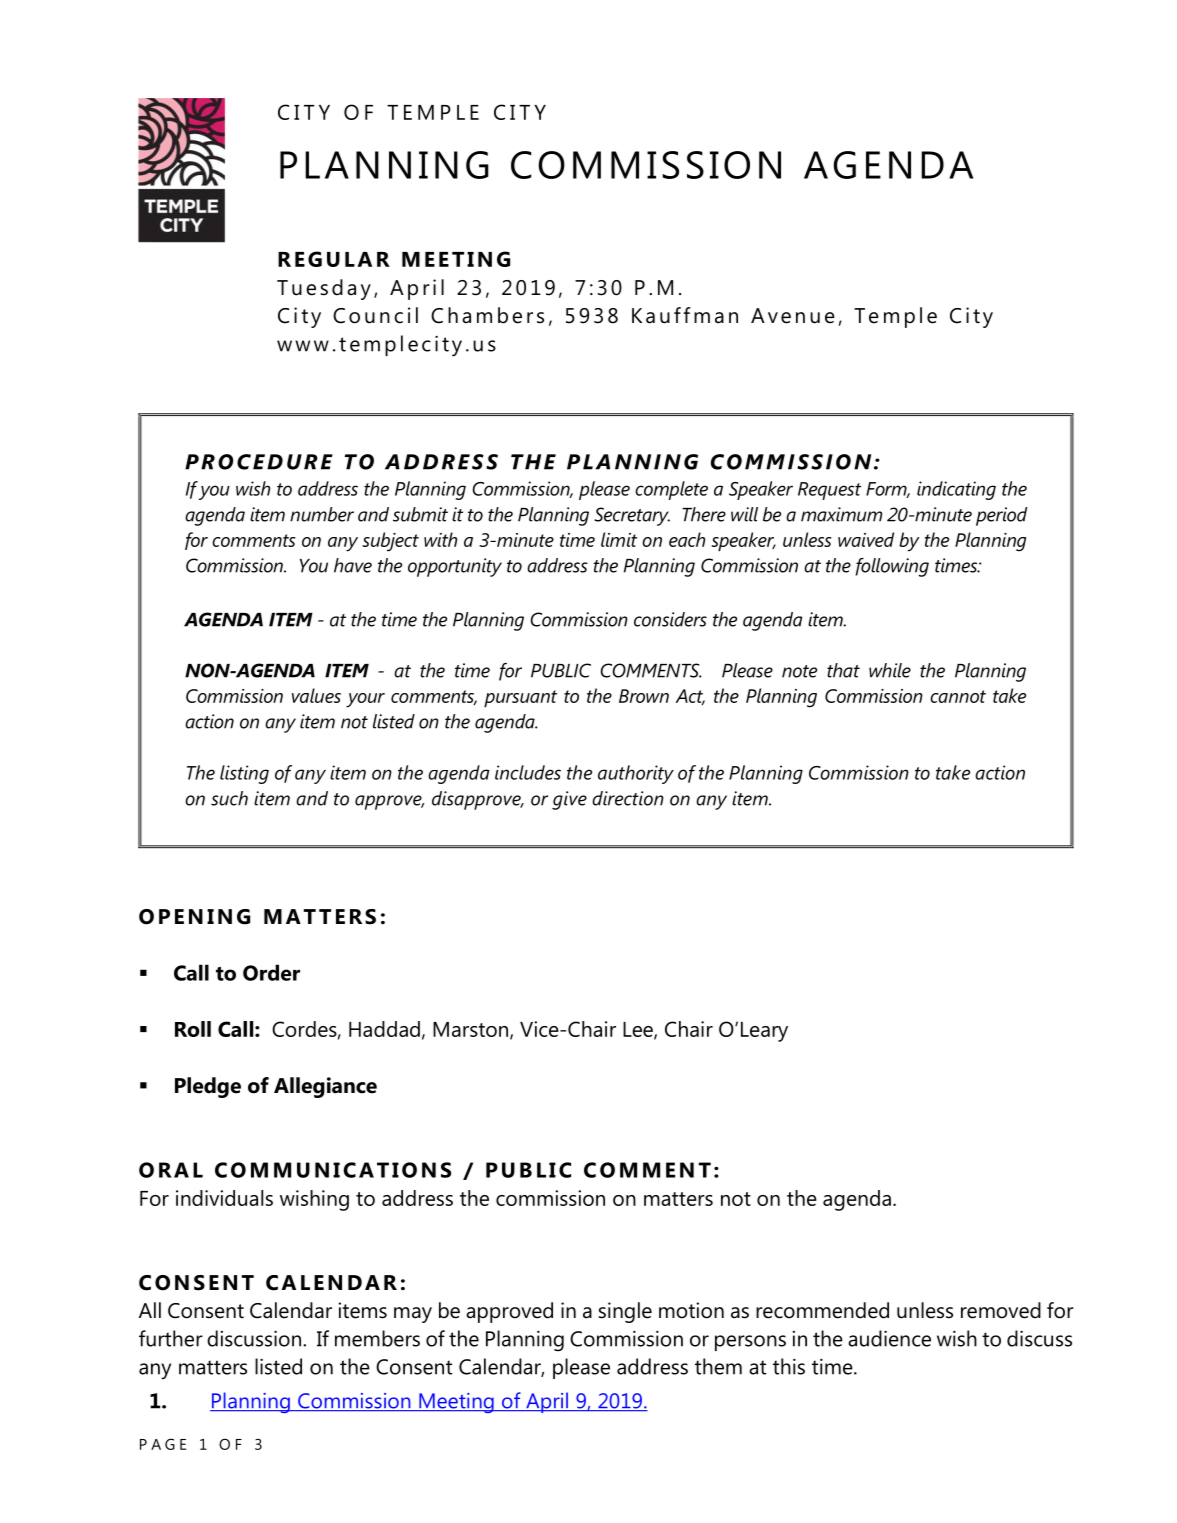 Image resolution: width=1177 pixels, height=1523 pixels. What do you see at coordinates (632, 516) in the screenshot?
I see `Secretary` at bounding box center [632, 516].
